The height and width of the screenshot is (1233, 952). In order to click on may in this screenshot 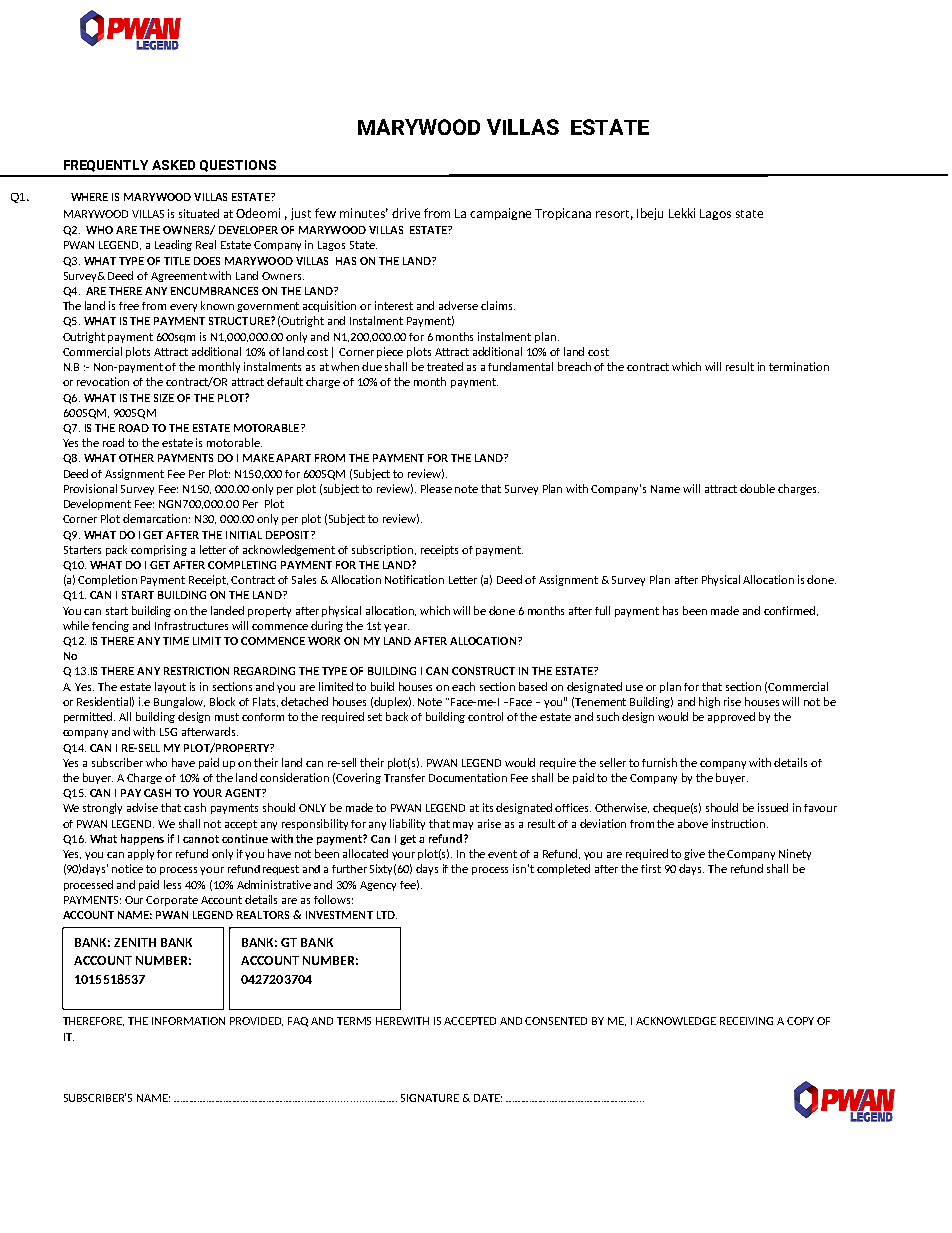, I will do `click(463, 826)`.
